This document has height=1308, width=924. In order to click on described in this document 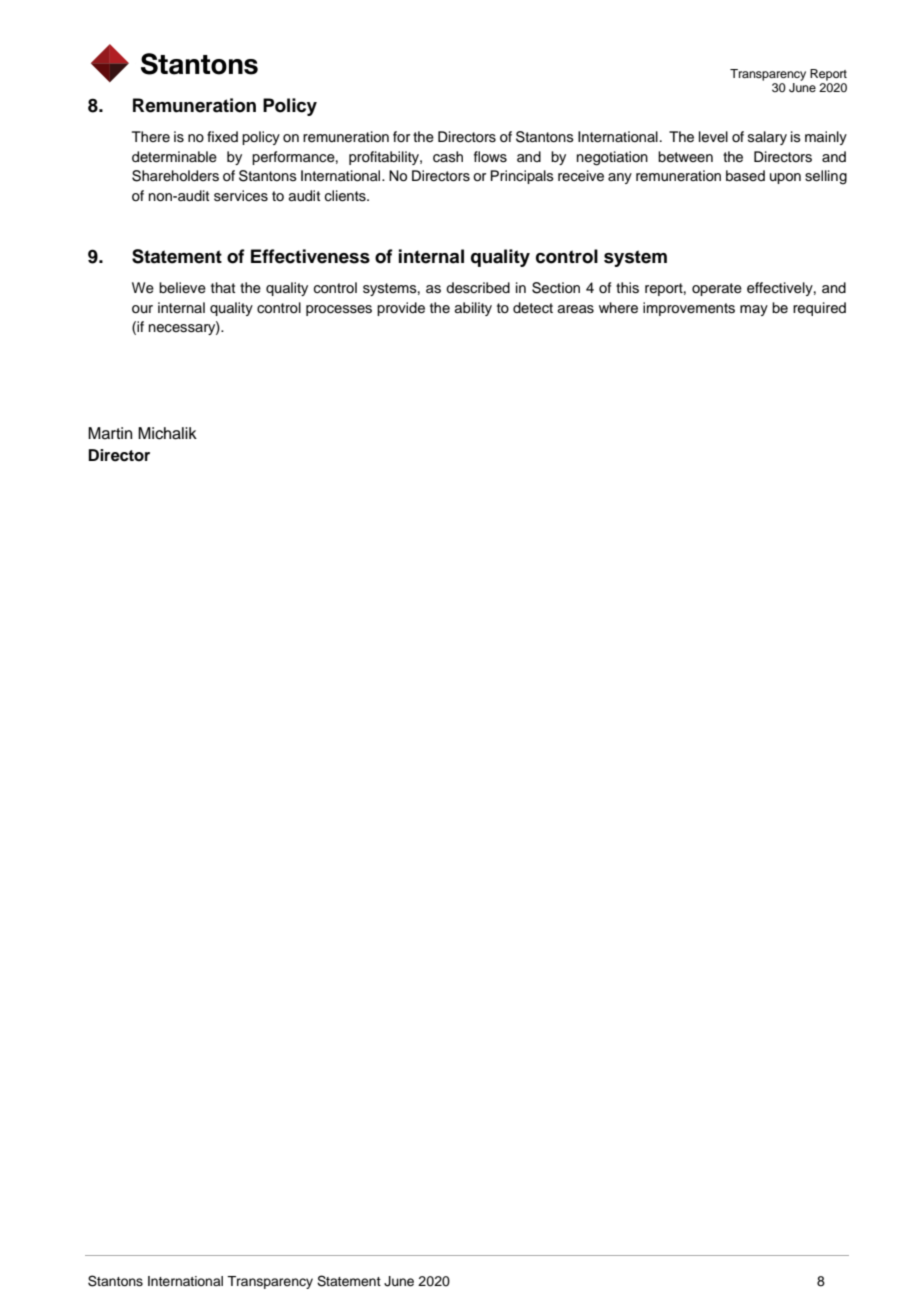, I will do `click(478, 288)`.
